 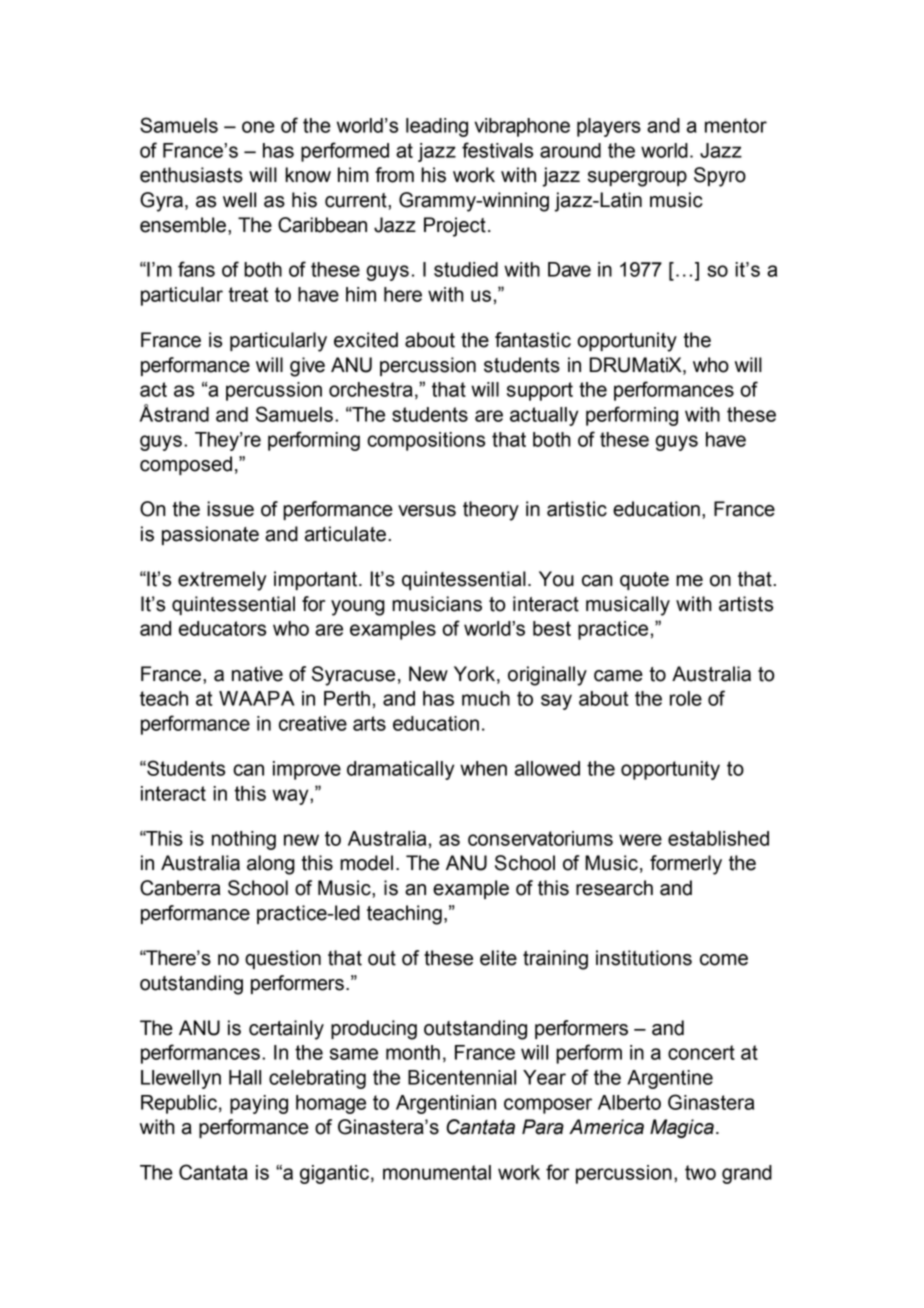 I want to click on monumental, so click(x=437, y=1172).
